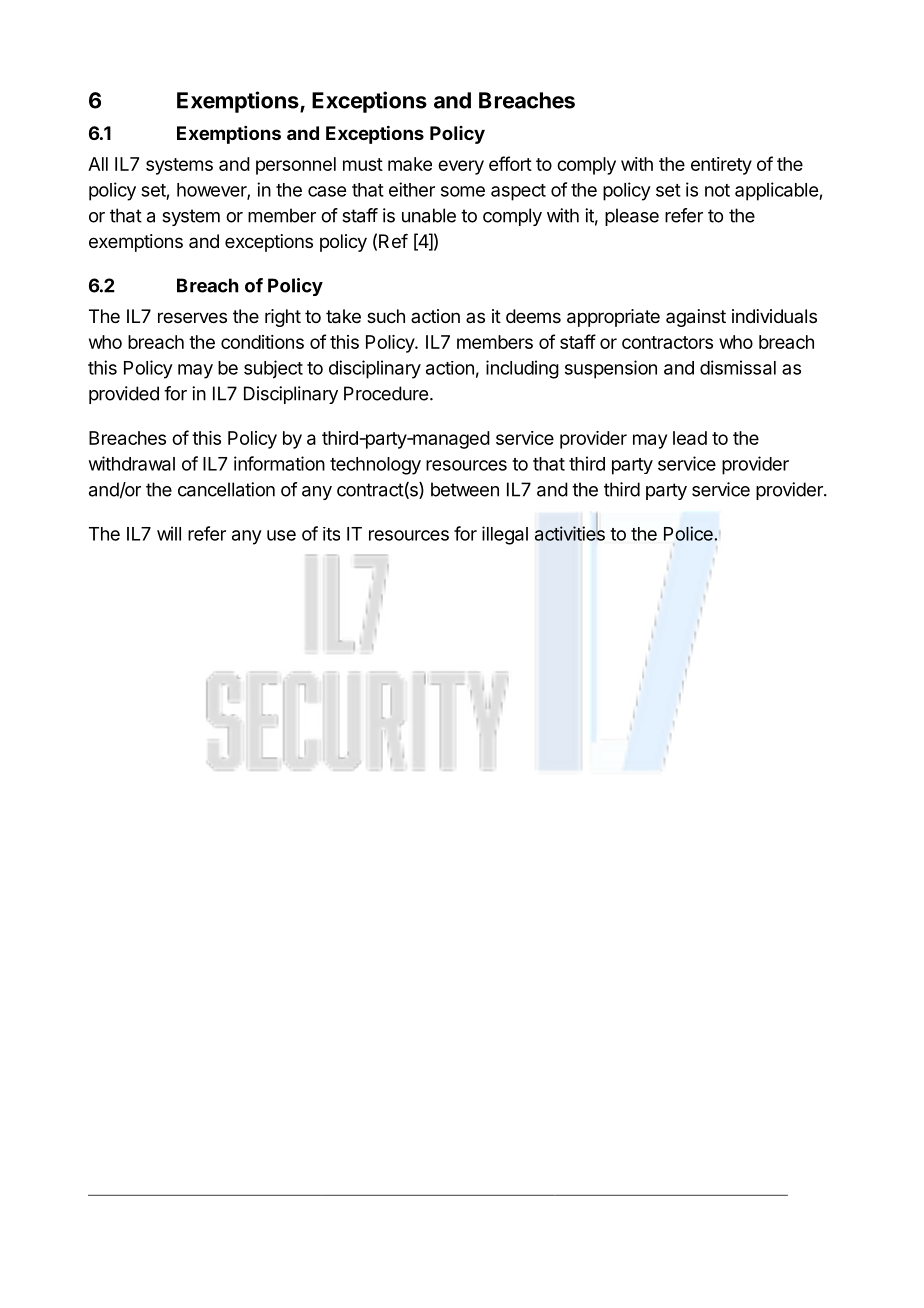 This screenshot has height=1308, width=924. Describe the element at coordinates (632, 217) in the screenshot. I see `please` at that location.
